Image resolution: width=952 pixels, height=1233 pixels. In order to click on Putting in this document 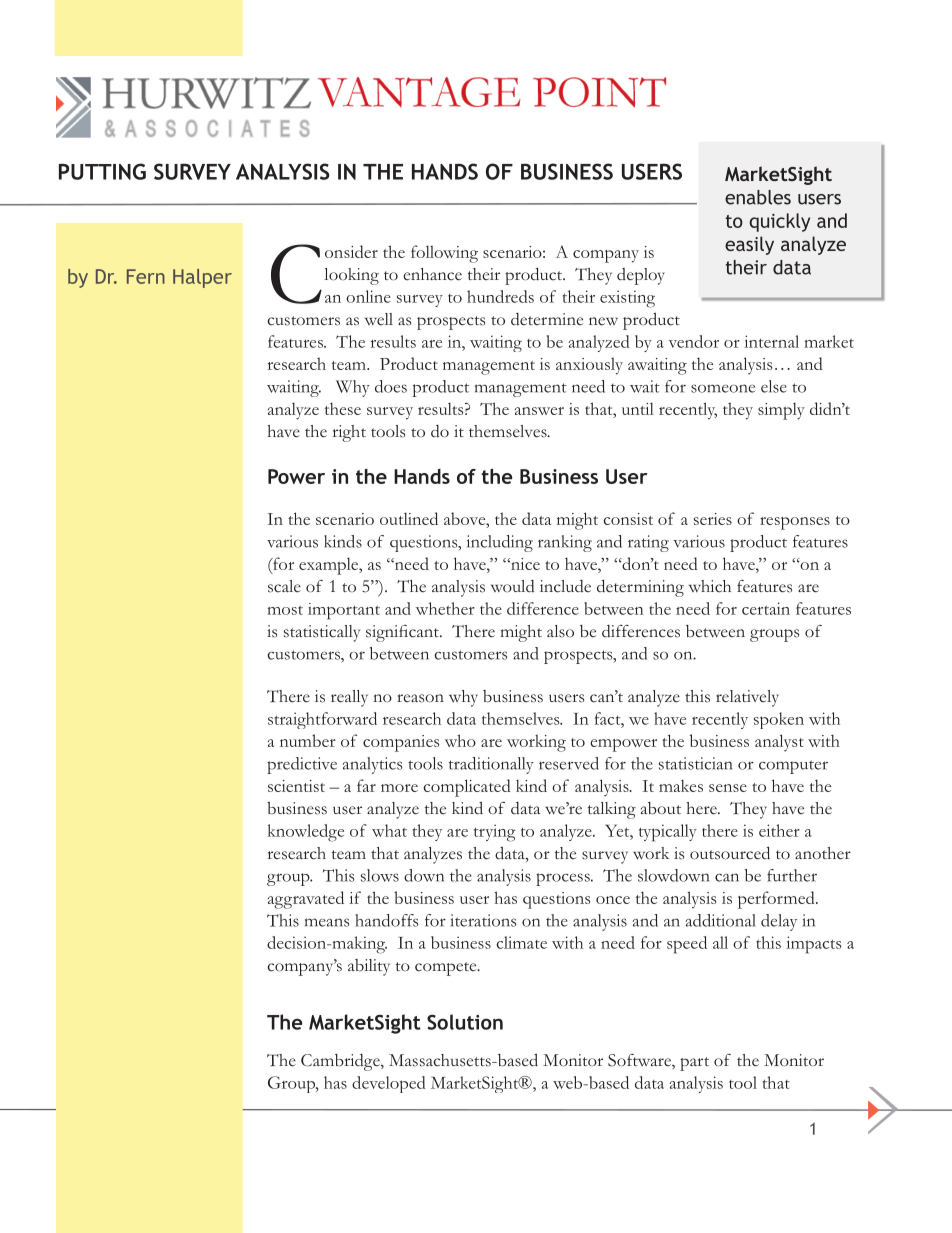, I will do `click(102, 171)`.
